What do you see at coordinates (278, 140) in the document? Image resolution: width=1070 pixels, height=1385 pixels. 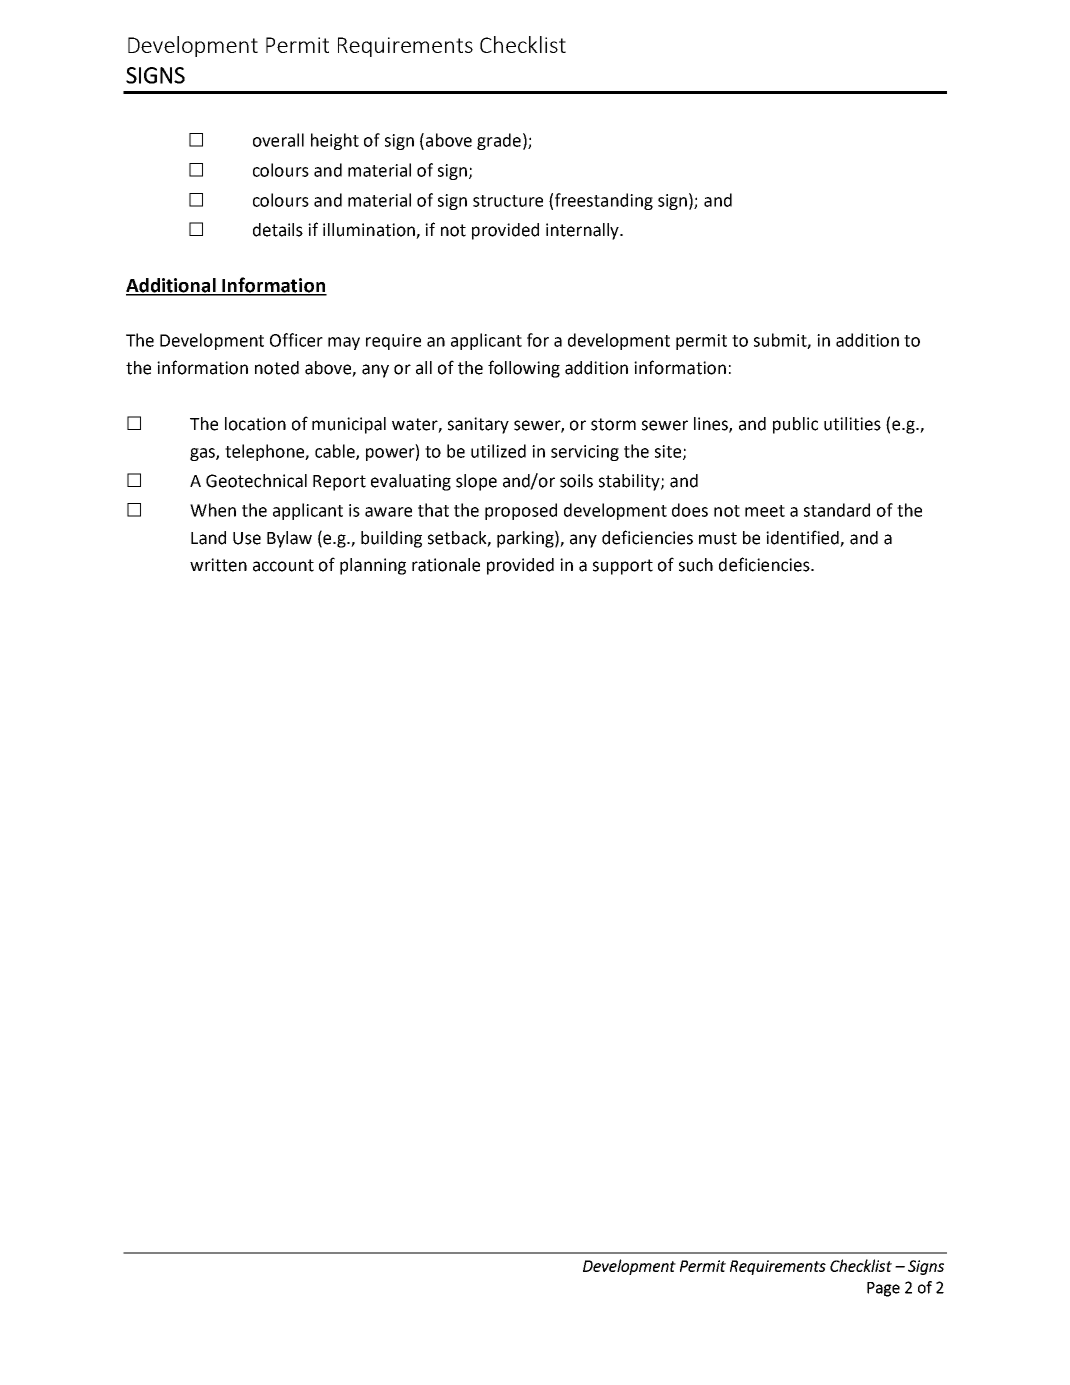 I see `overall` at bounding box center [278, 140].
